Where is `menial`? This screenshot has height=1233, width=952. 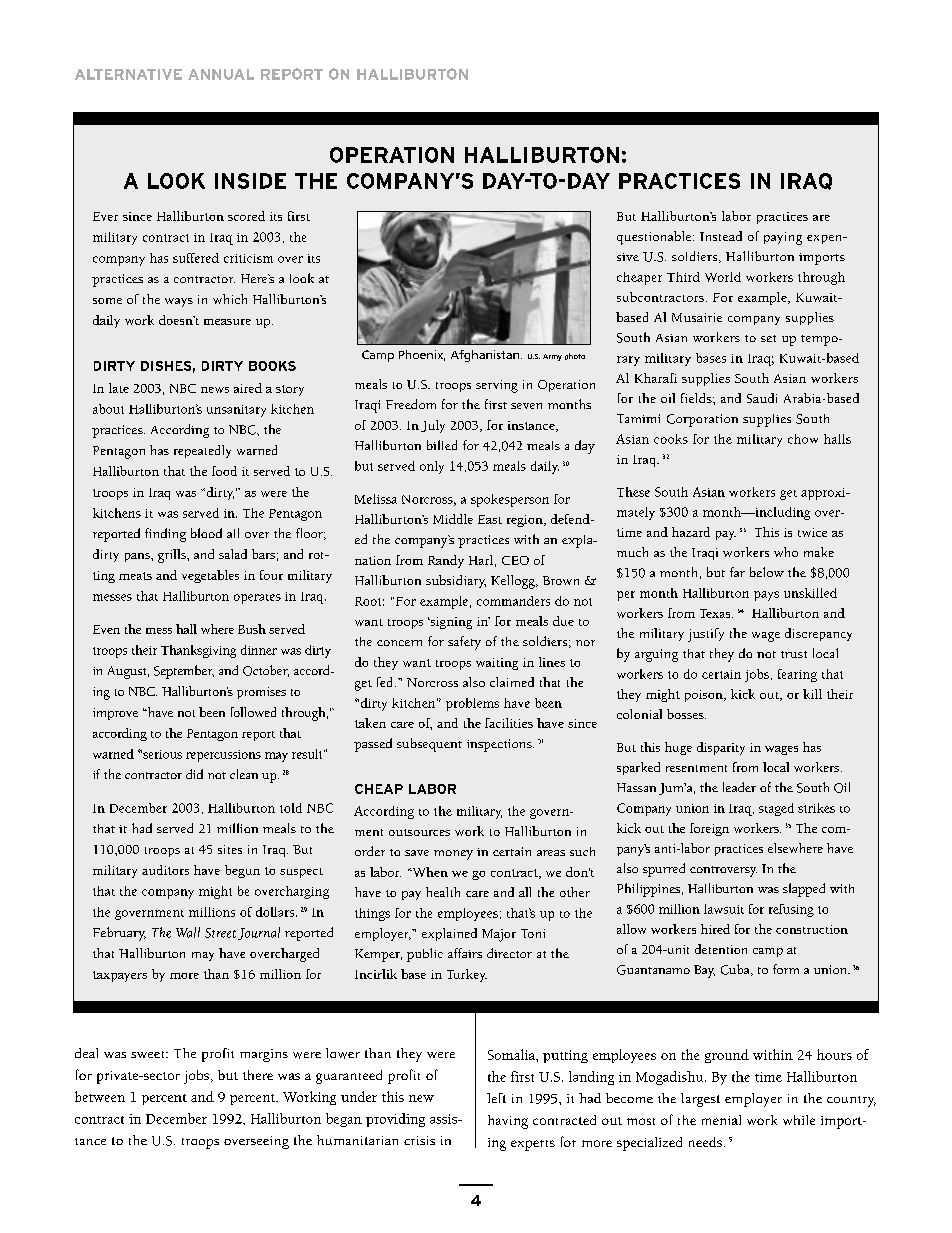 menial is located at coordinates (721, 1120).
